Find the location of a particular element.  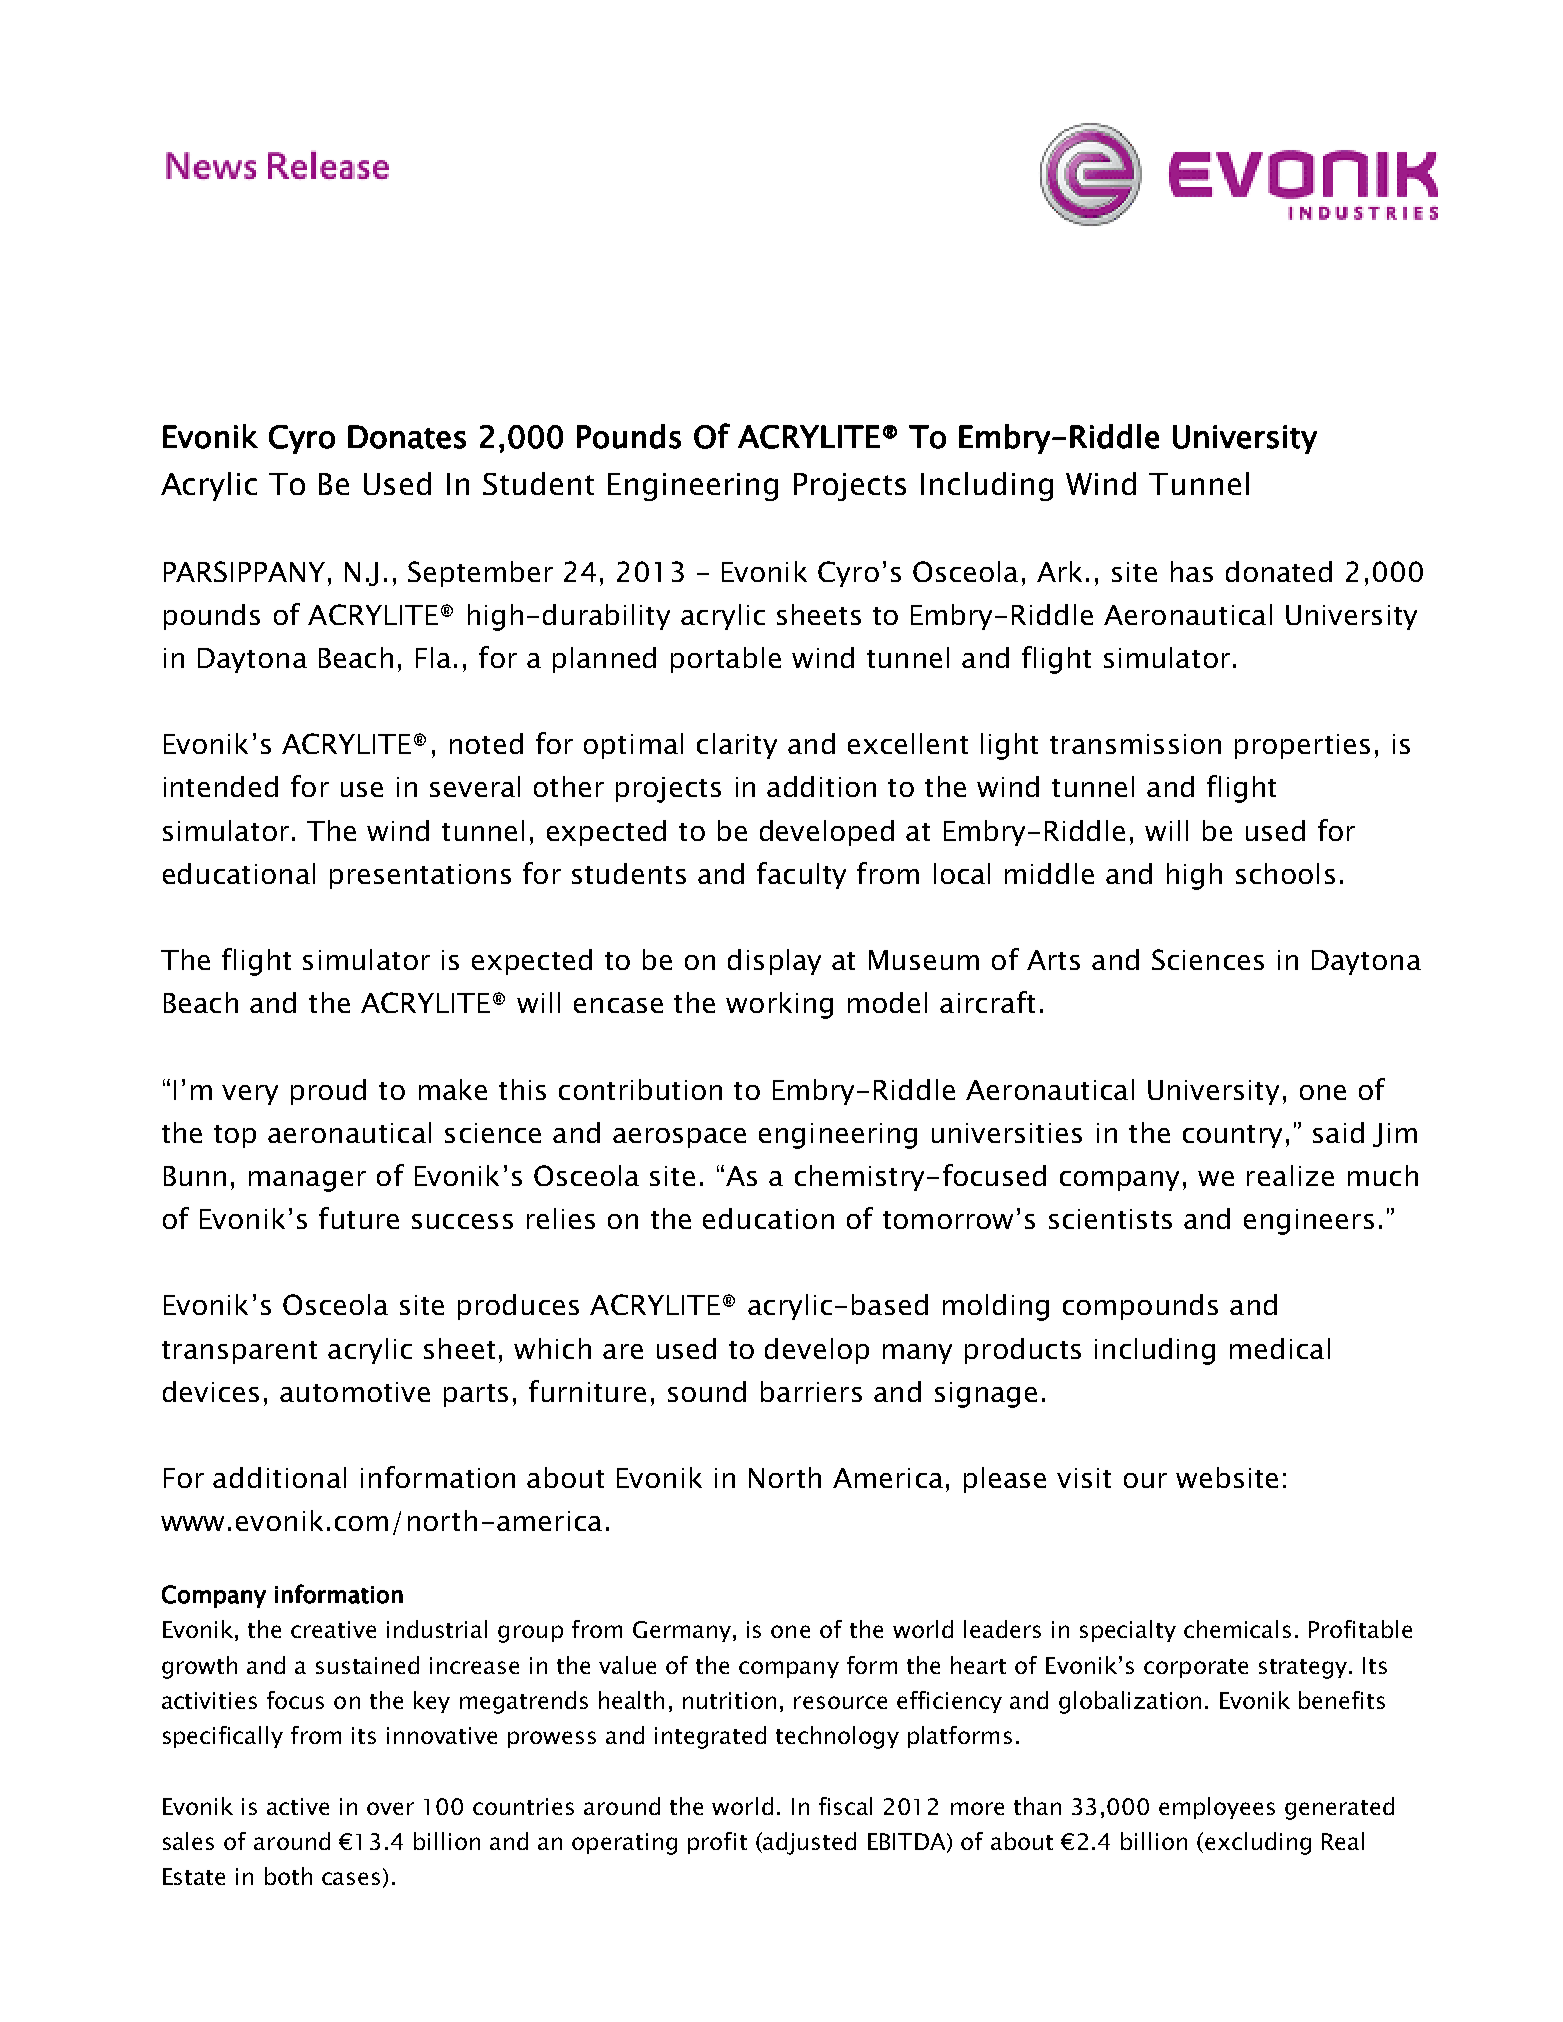

faculty is located at coordinates (801, 875).
